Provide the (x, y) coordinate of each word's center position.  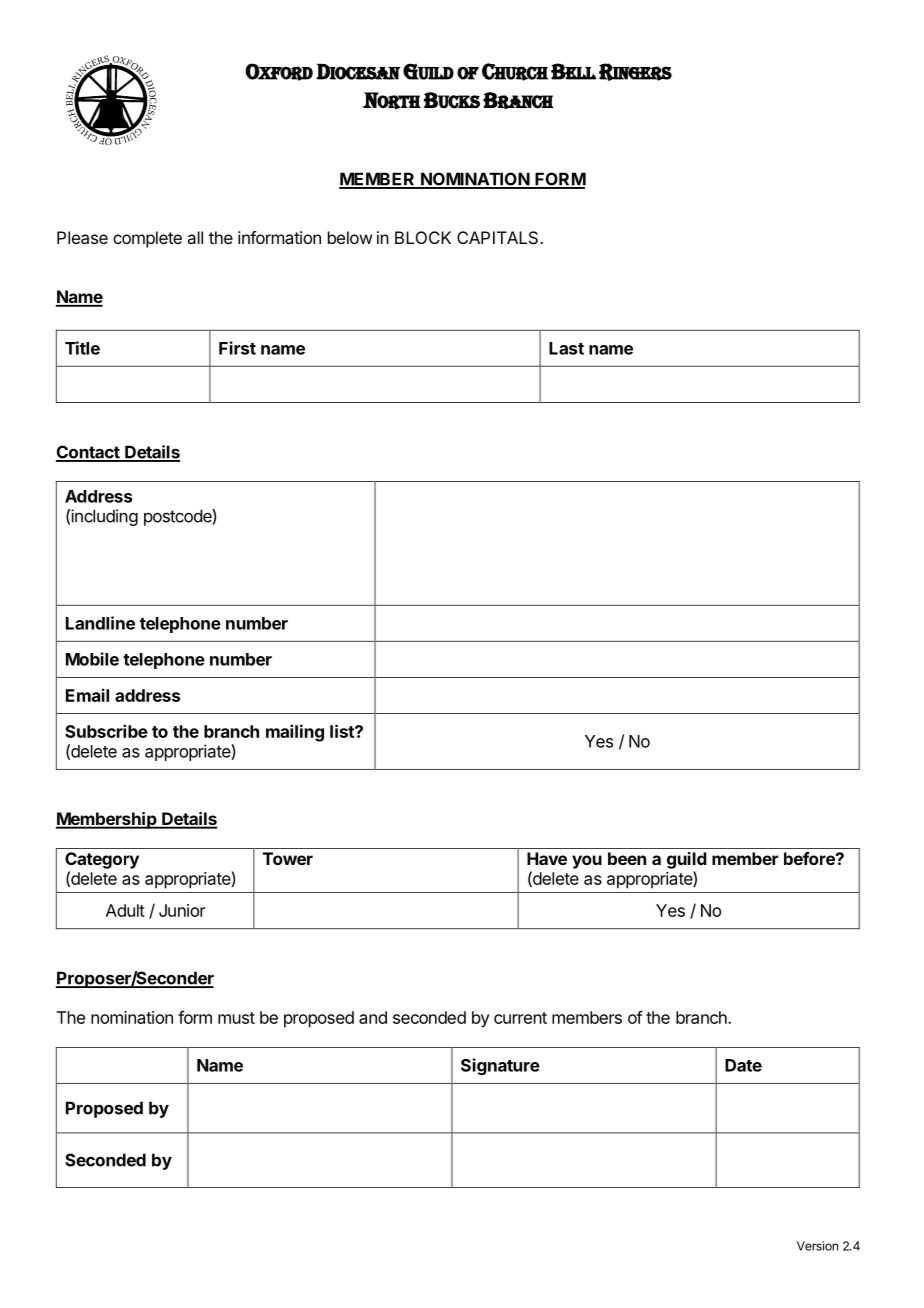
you (587, 862)
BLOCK (423, 237)
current (520, 1018)
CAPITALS (499, 237)
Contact (89, 453)
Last (566, 348)
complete (147, 239)
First (237, 348)
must (236, 1018)
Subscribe (106, 731)
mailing (295, 733)
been (627, 858)
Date (743, 1065)
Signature (500, 1066)
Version (817, 1246)
